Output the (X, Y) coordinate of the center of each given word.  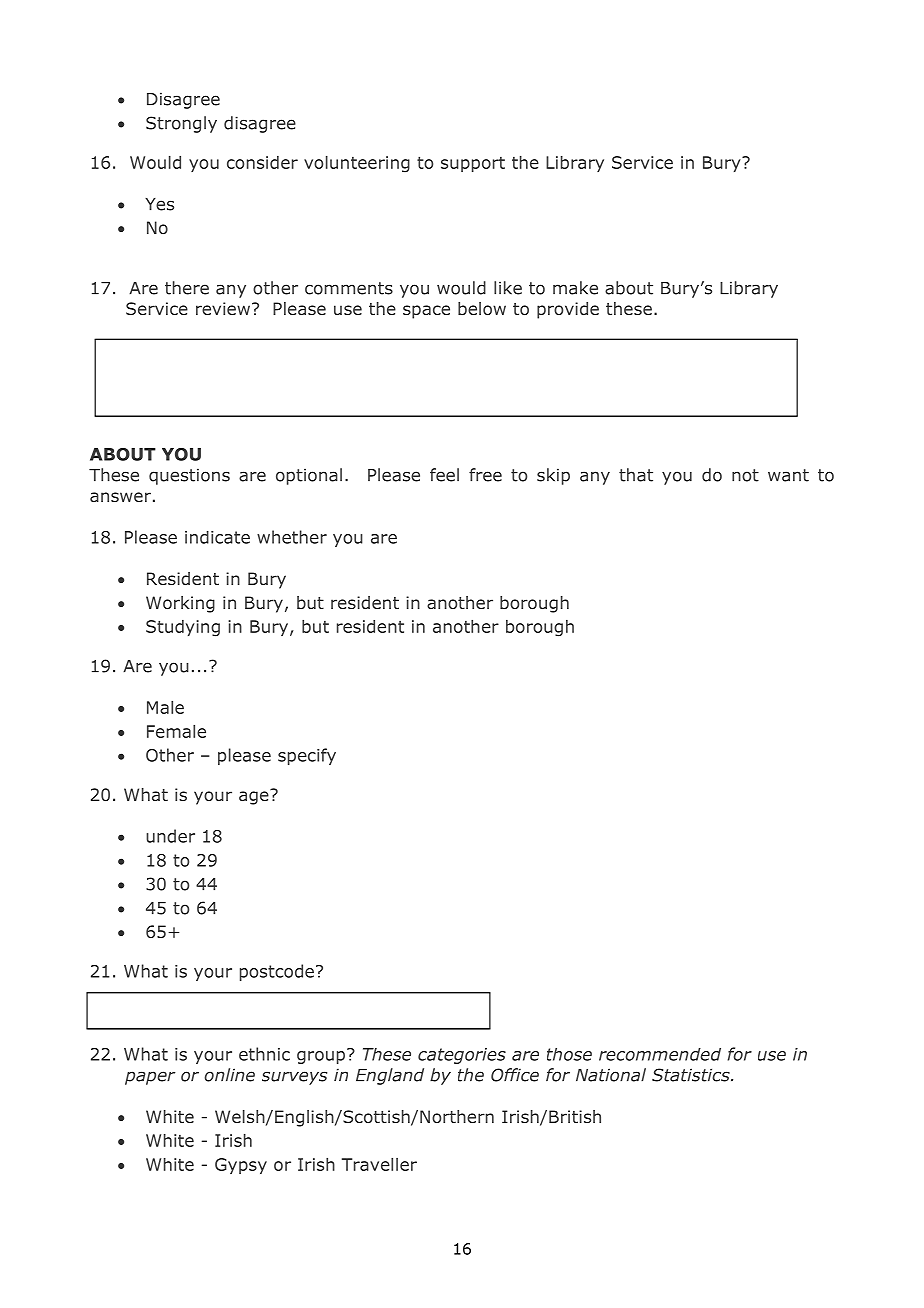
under (170, 836)
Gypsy (241, 1166)
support (473, 164)
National (611, 1075)
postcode (277, 972)
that (636, 475)
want (788, 475)
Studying (183, 628)
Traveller (379, 1164)
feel (444, 475)
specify (307, 756)
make (575, 288)
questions (189, 476)
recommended (660, 1054)
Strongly (181, 124)
